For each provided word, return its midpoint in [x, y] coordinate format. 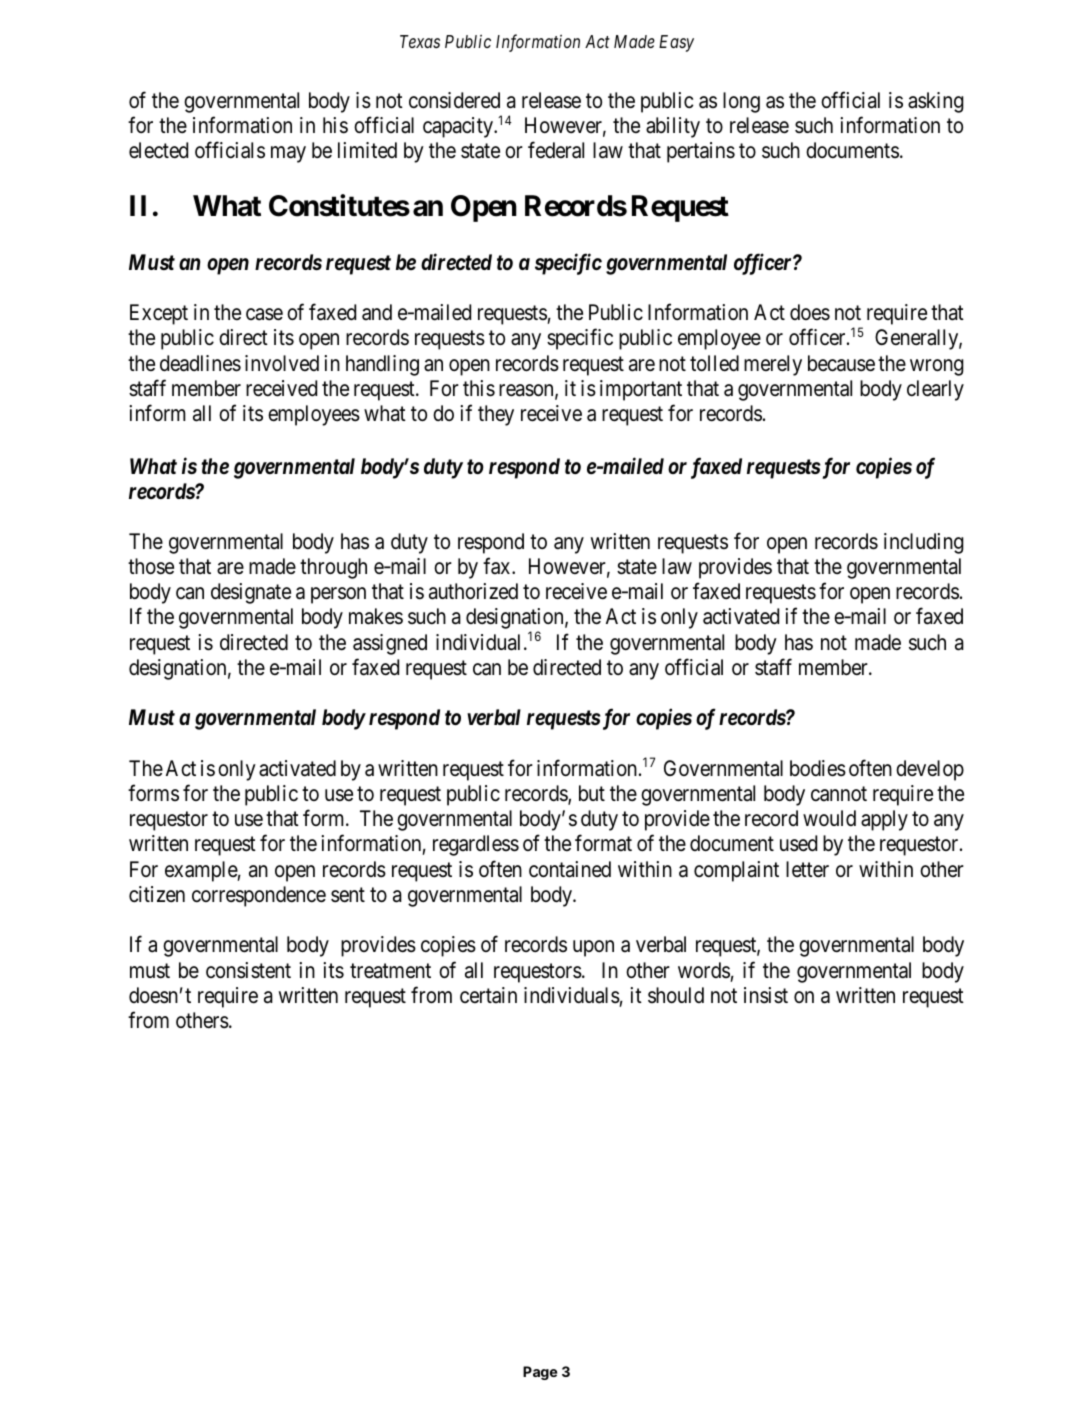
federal [556, 150]
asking [936, 102]
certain [488, 995]
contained [570, 869]
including [924, 543]
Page [540, 1373]
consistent [248, 970]
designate [251, 593]
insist [766, 995]
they [496, 415]
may [288, 155]
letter [807, 869]
